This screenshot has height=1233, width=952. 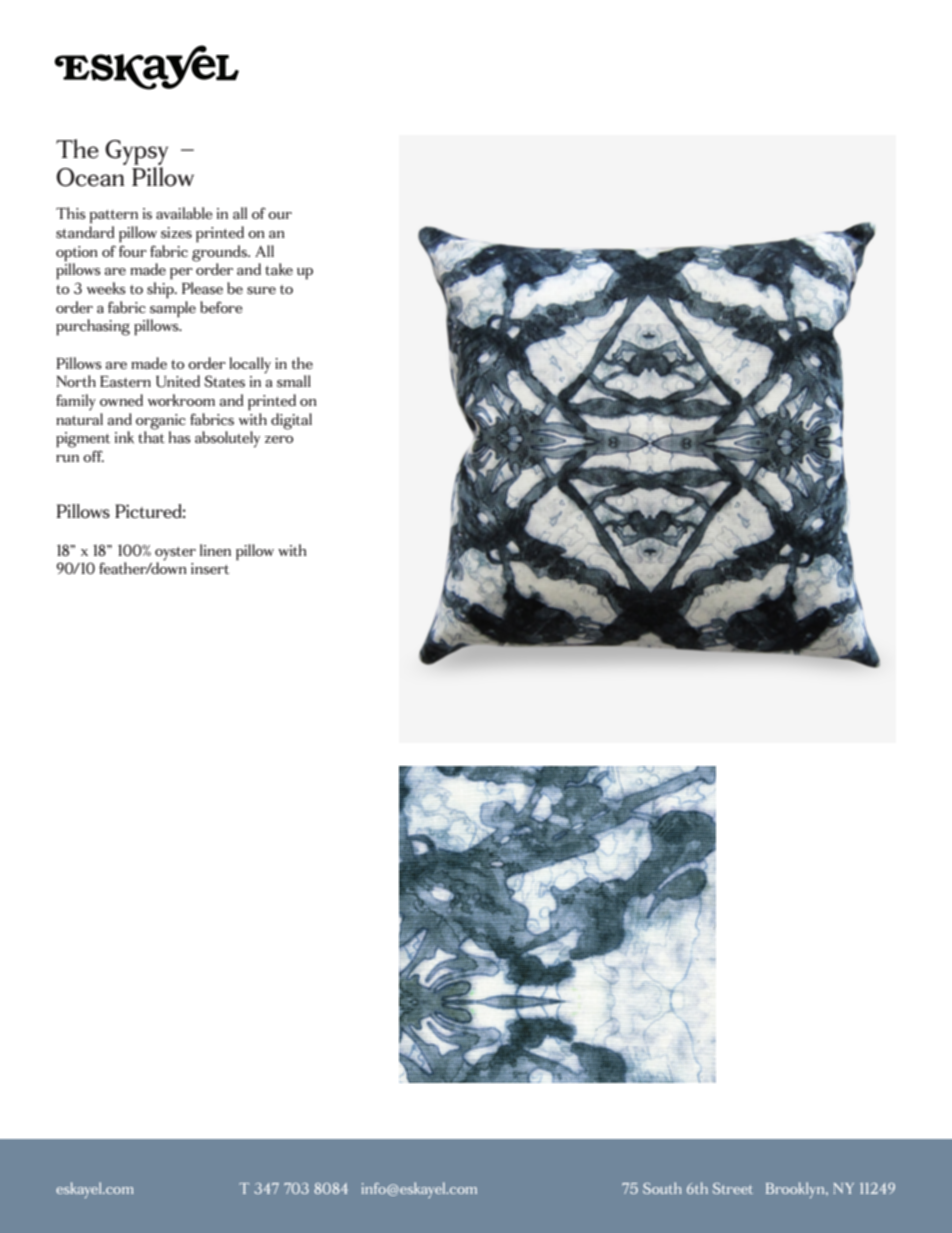 What do you see at coordinates (227, 439) in the screenshot?
I see `absolutely` at bounding box center [227, 439].
